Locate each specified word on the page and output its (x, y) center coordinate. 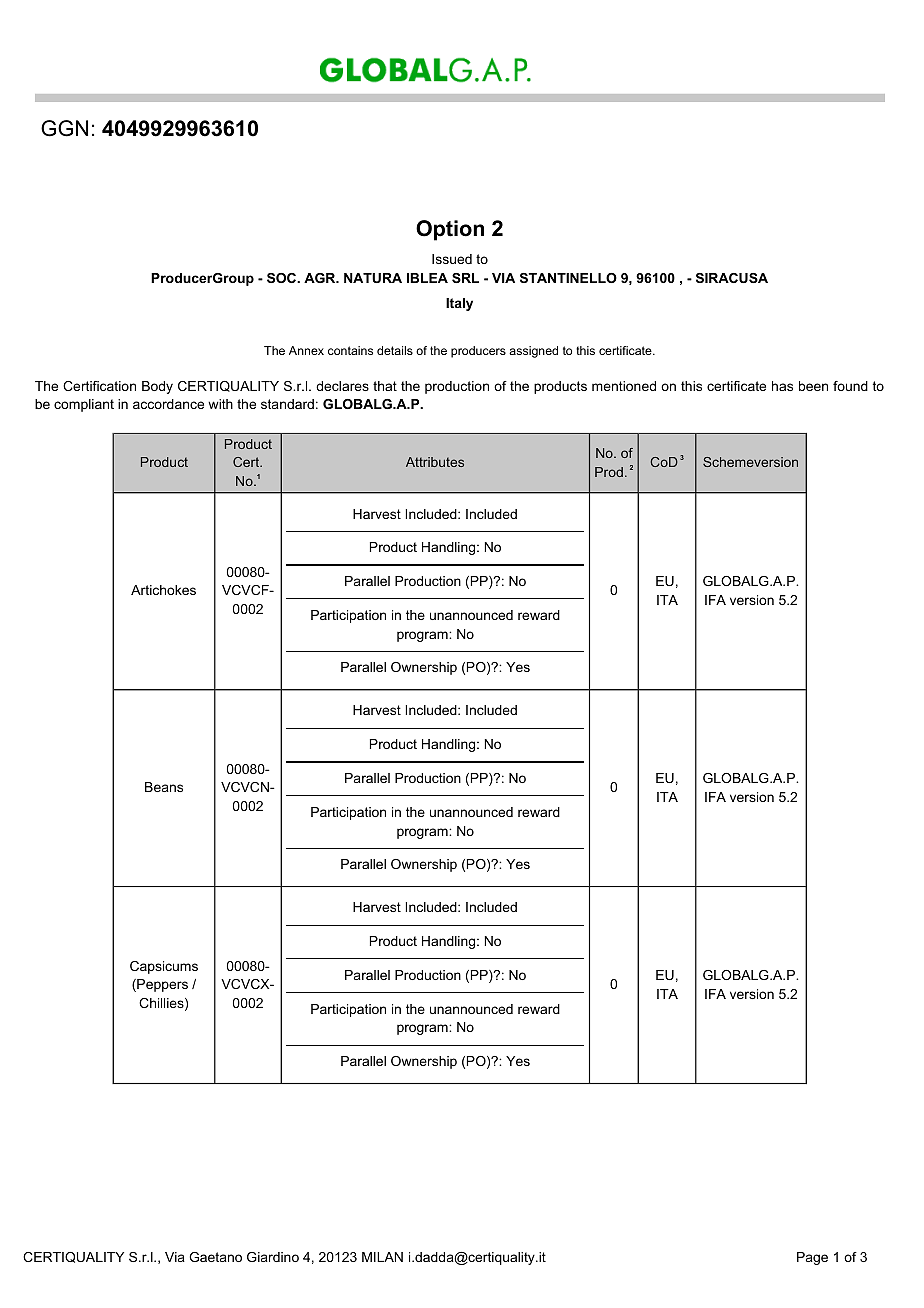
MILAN (382, 1257)
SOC (283, 278)
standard (287, 404)
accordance (168, 404)
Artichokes (163, 590)
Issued (452, 259)
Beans (164, 787)
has (782, 386)
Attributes (435, 462)
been (813, 386)
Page (812, 1258)
